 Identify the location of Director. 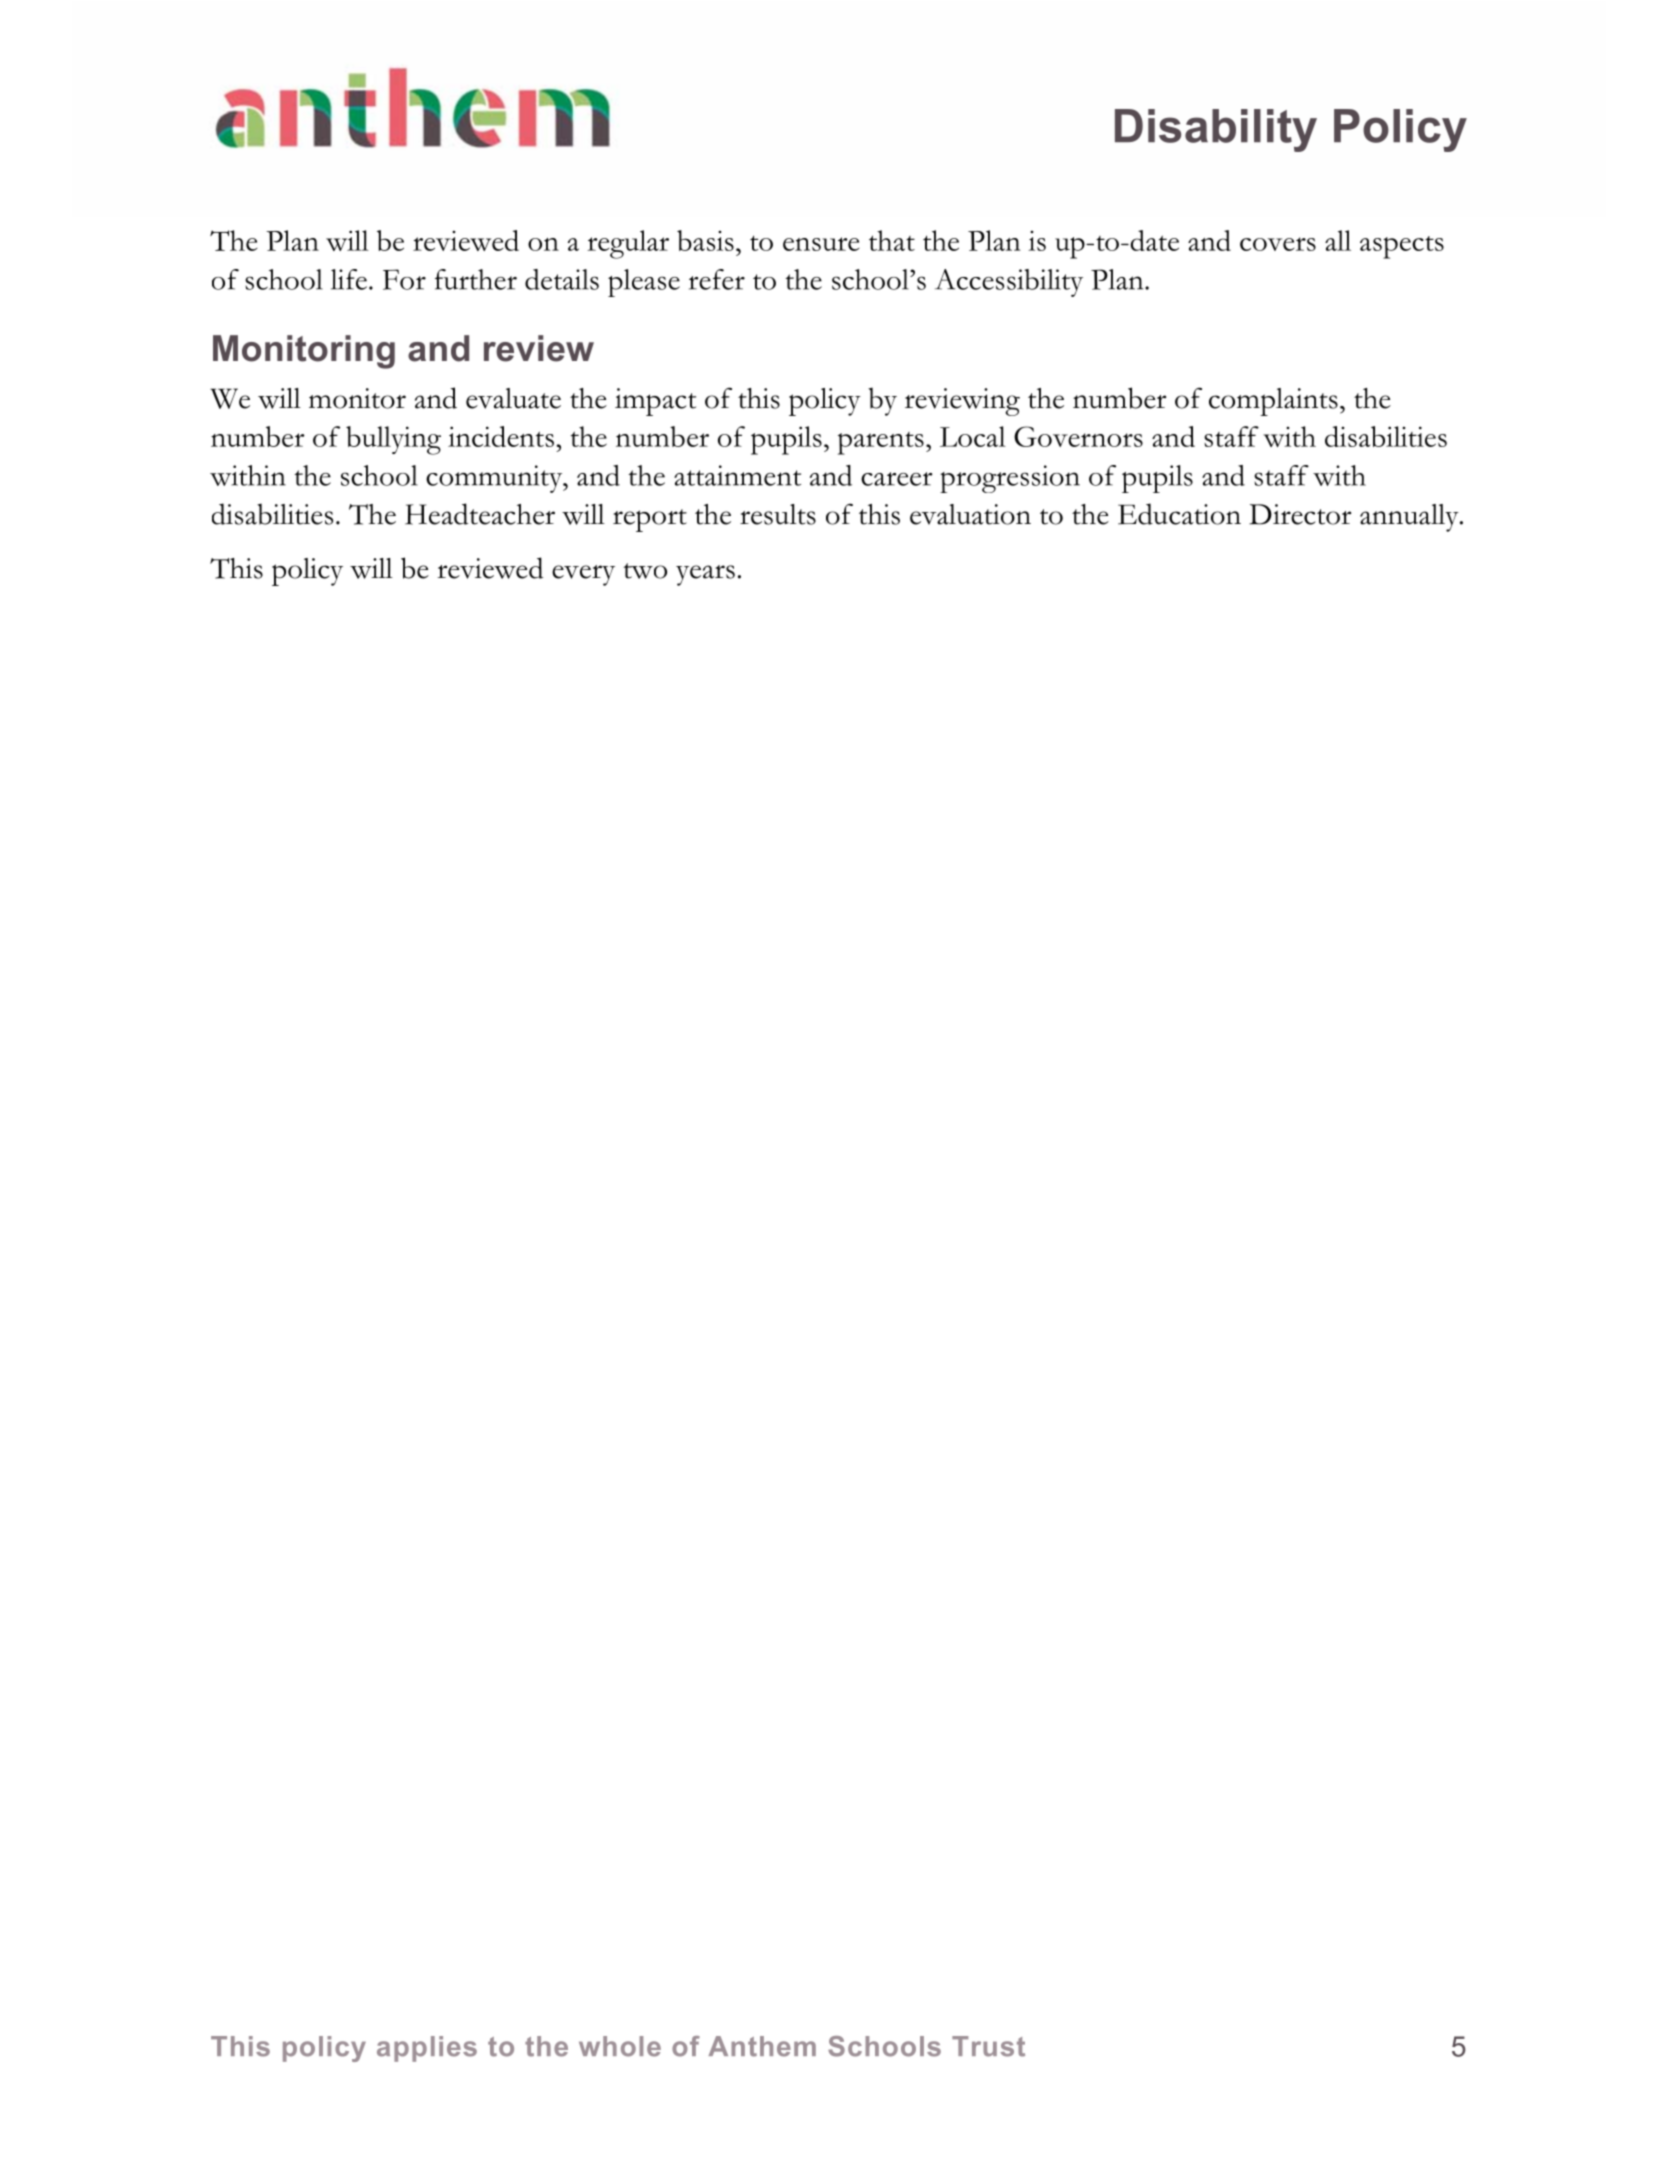
(1300, 514).
